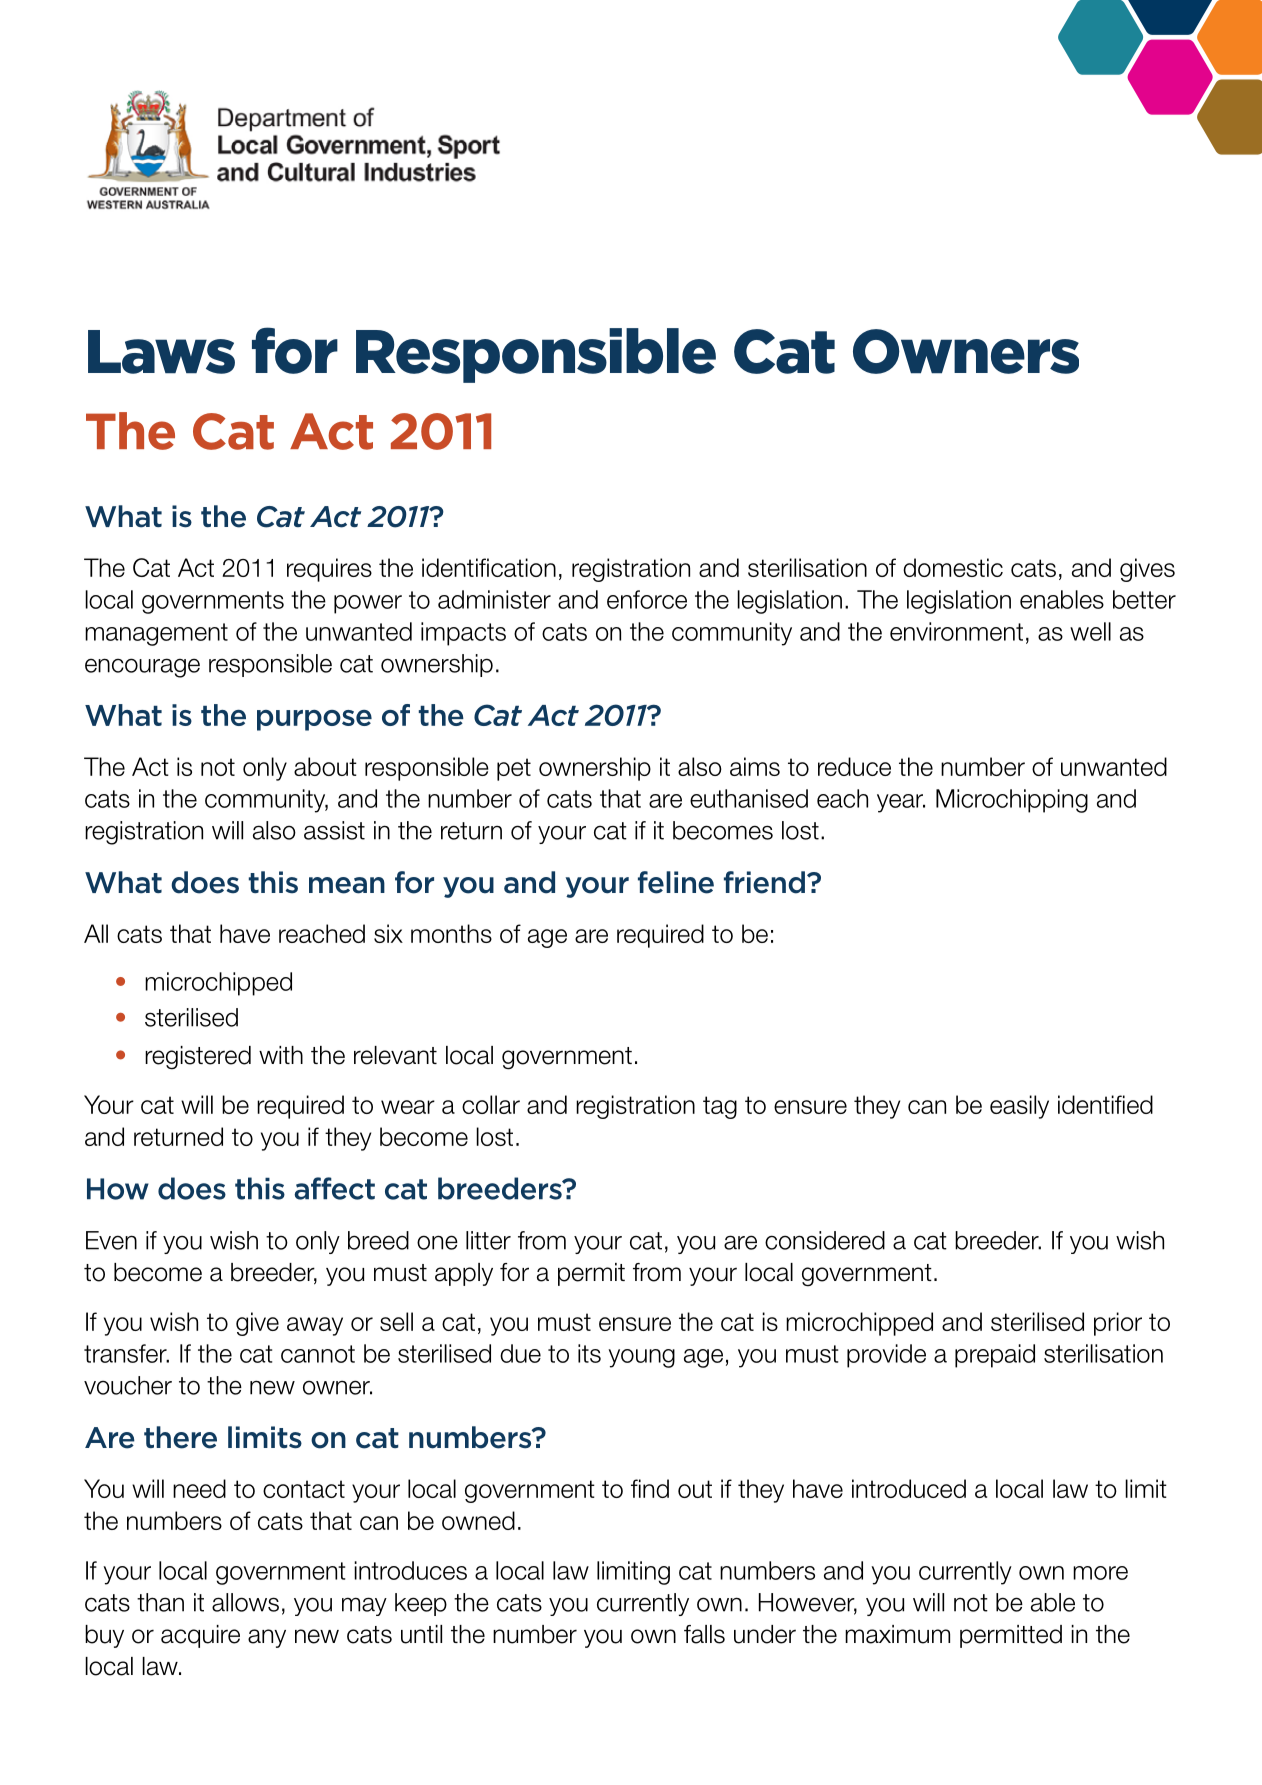  Describe the element at coordinates (161, 352) in the screenshot. I see `Laws` at that location.
